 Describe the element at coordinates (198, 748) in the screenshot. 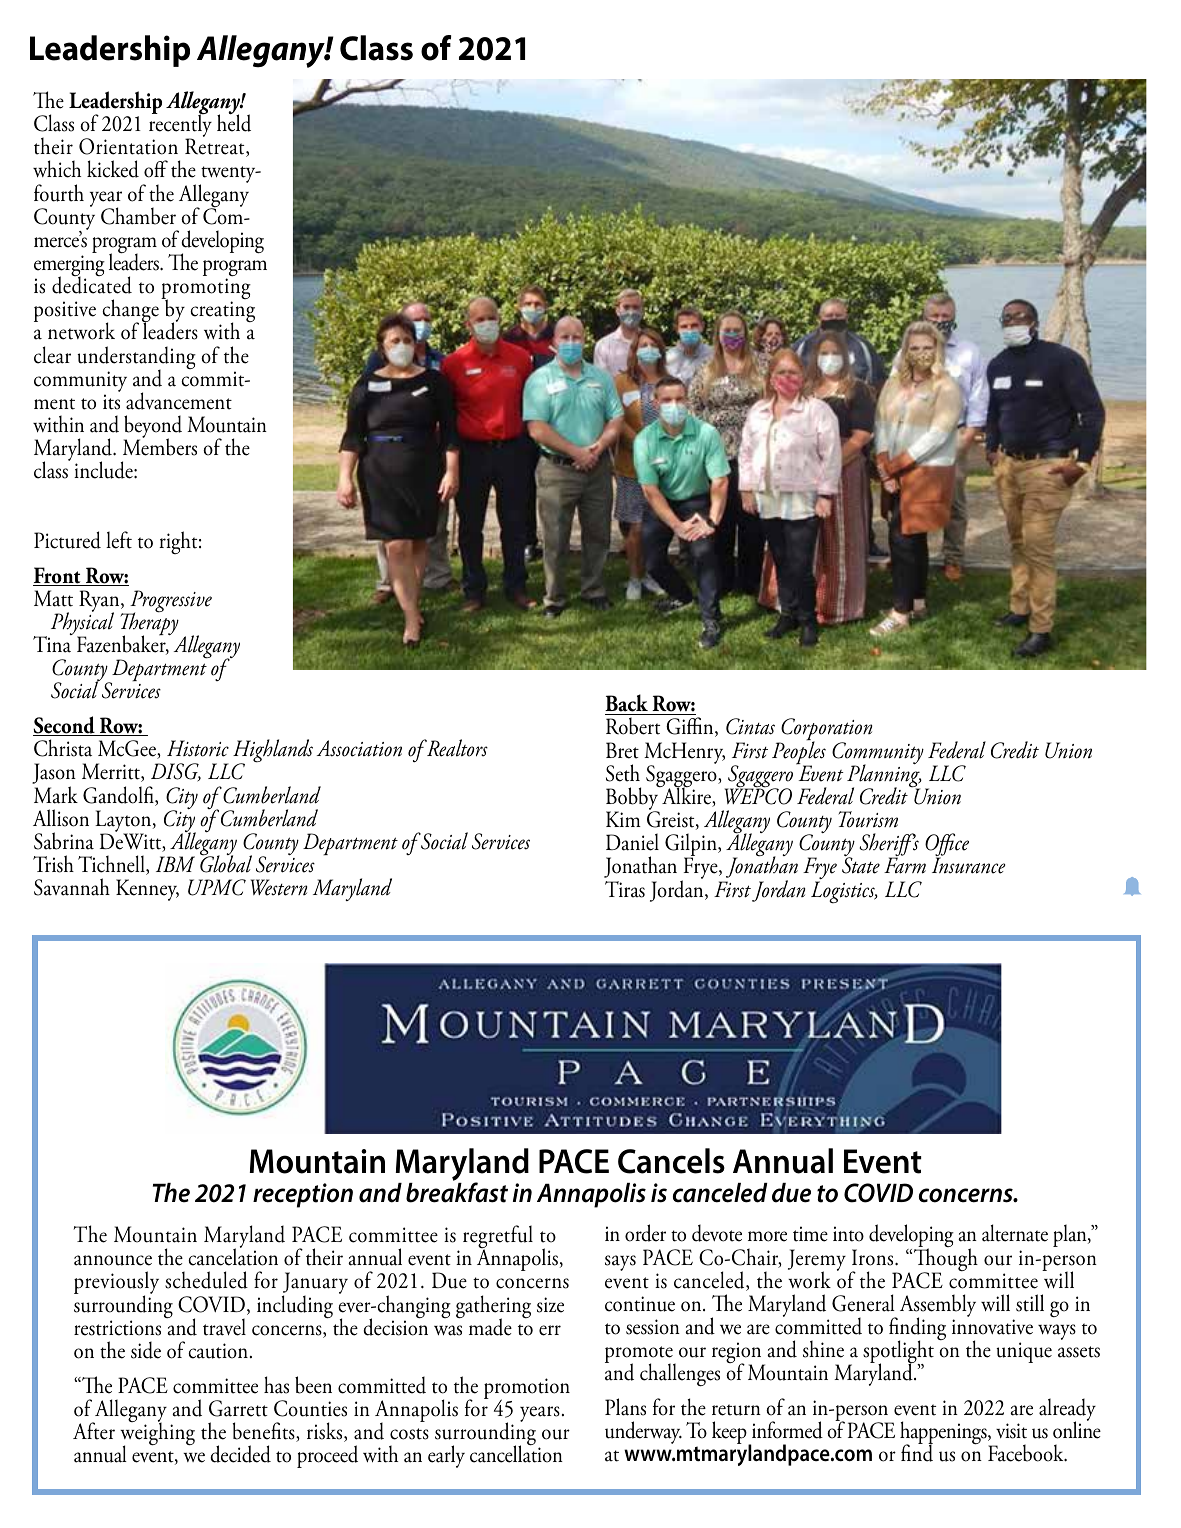

I see `Historic` at that location.
